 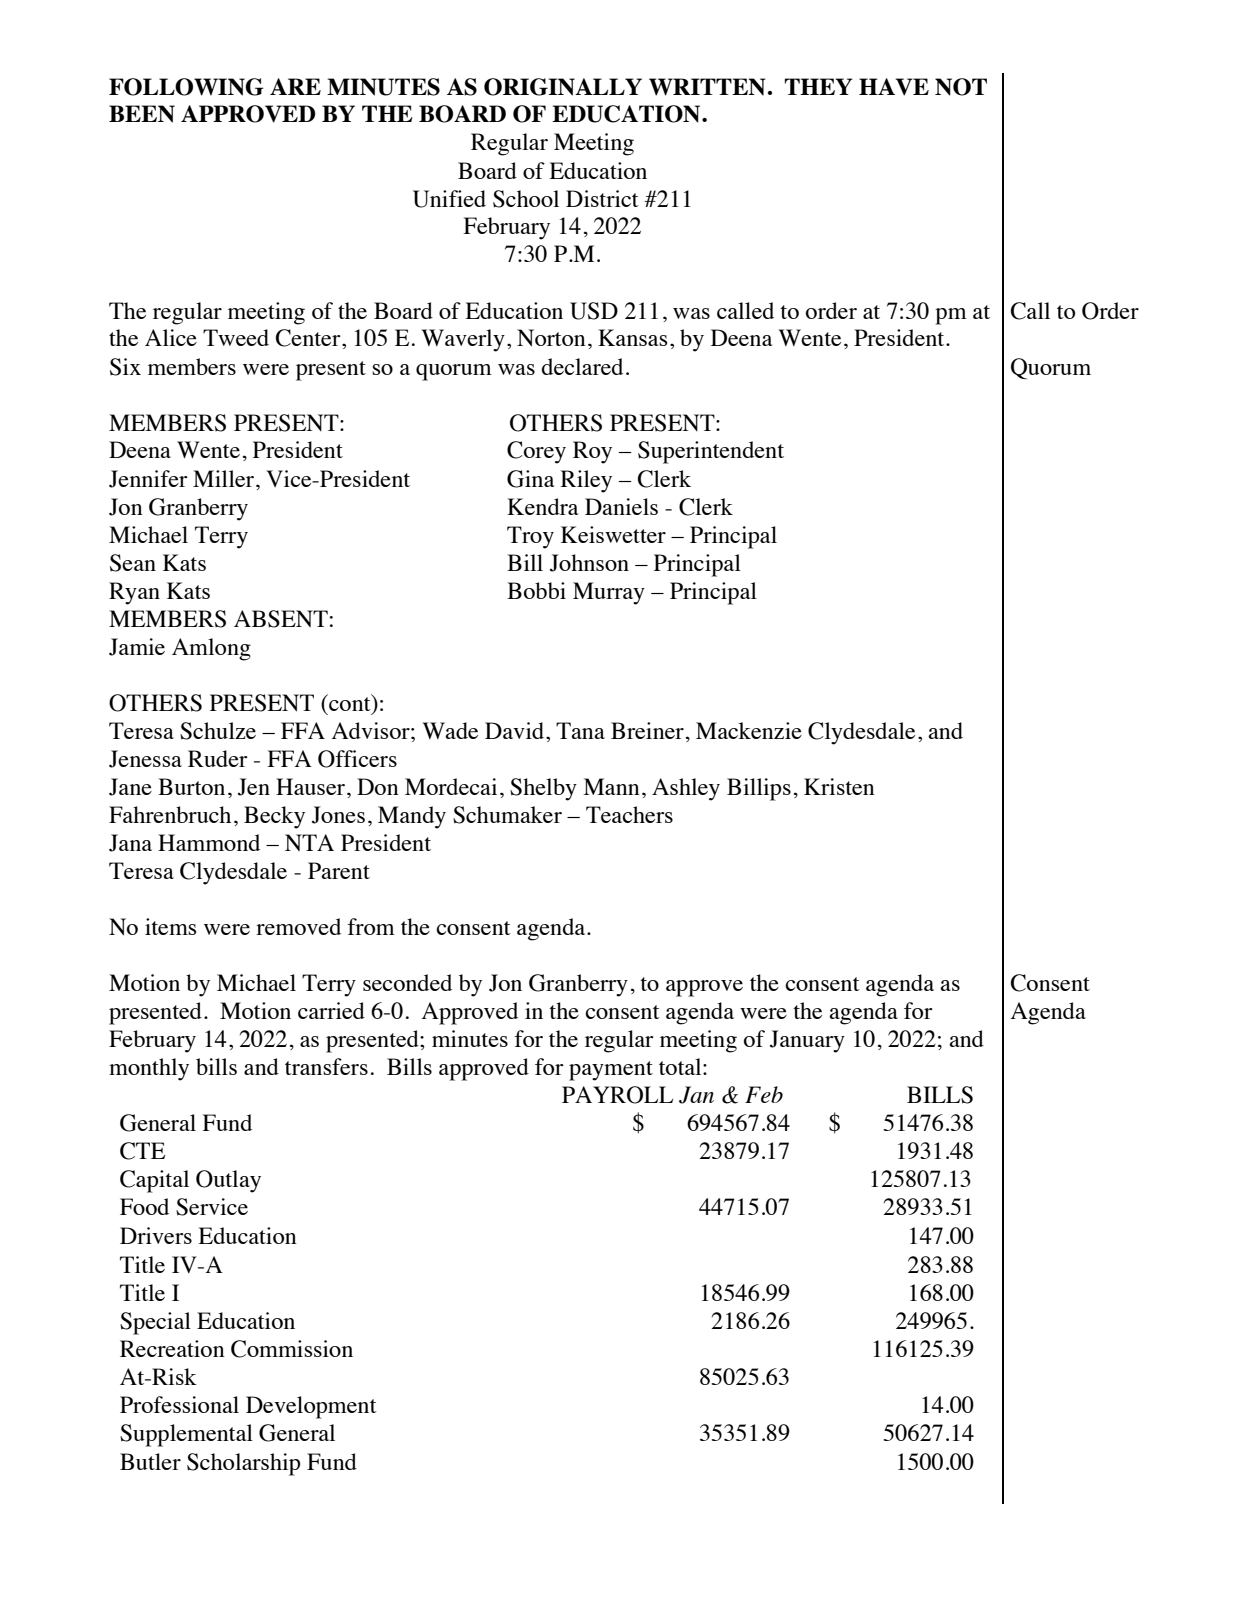 What do you see at coordinates (186, 1435) in the screenshot?
I see `Supplemental` at bounding box center [186, 1435].
